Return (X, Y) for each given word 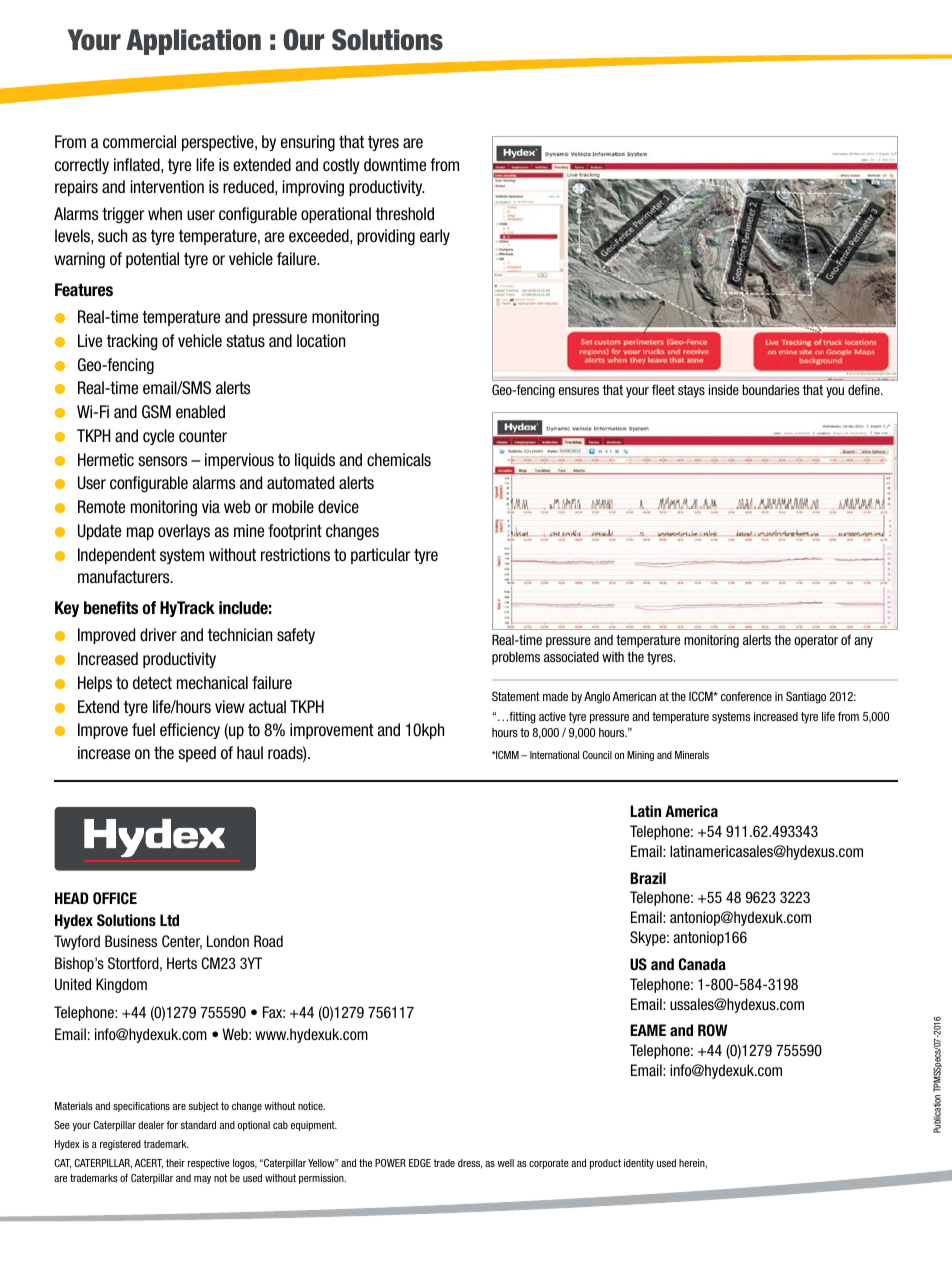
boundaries (771, 389)
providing (386, 237)
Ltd (169, 920)
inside (724, 389)
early (435, 237)
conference (746, 696)
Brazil (648, 878)
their (175, 1163)
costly (341, 166)
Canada (702, 964)
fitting (521, 717)
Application (193, 42)
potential (152, 260)
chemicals (399, 460)
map (140, 533)
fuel (143, 730)
